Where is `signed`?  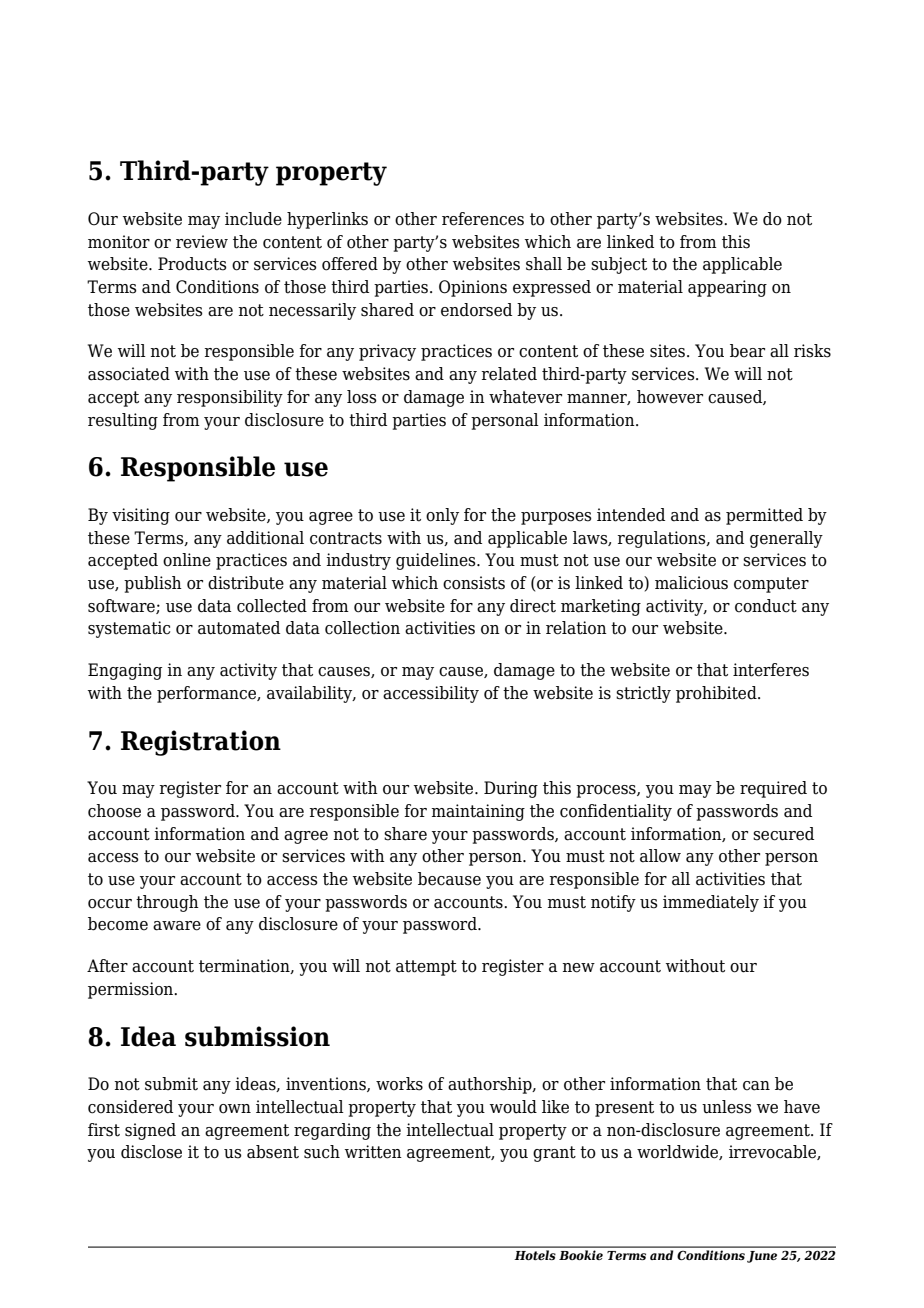
signed is located at coordinates (150, 1131).
